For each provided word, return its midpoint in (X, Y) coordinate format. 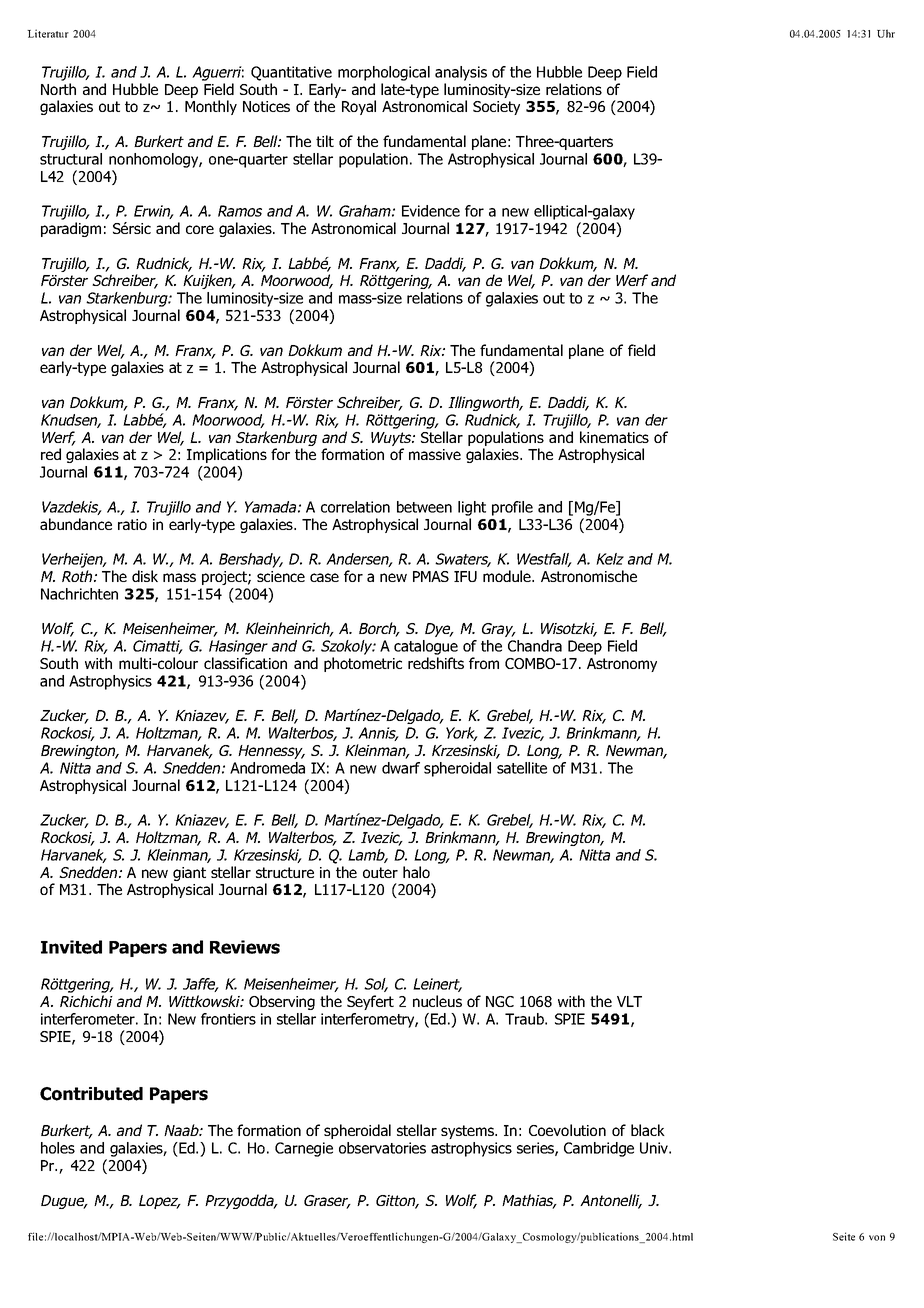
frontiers (228, 1019)
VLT (629, 1001)
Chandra (535, 646)
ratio (132, 524)
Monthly (211, 107)
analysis (461, 73)
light (472, 508)
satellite (522, 768)
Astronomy (622, 665)
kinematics (614, 437)
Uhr (886, 33)
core (200, 229)
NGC (500, 1001)
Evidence (431, 211)
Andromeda (267, 768)
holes (58, 1148)
